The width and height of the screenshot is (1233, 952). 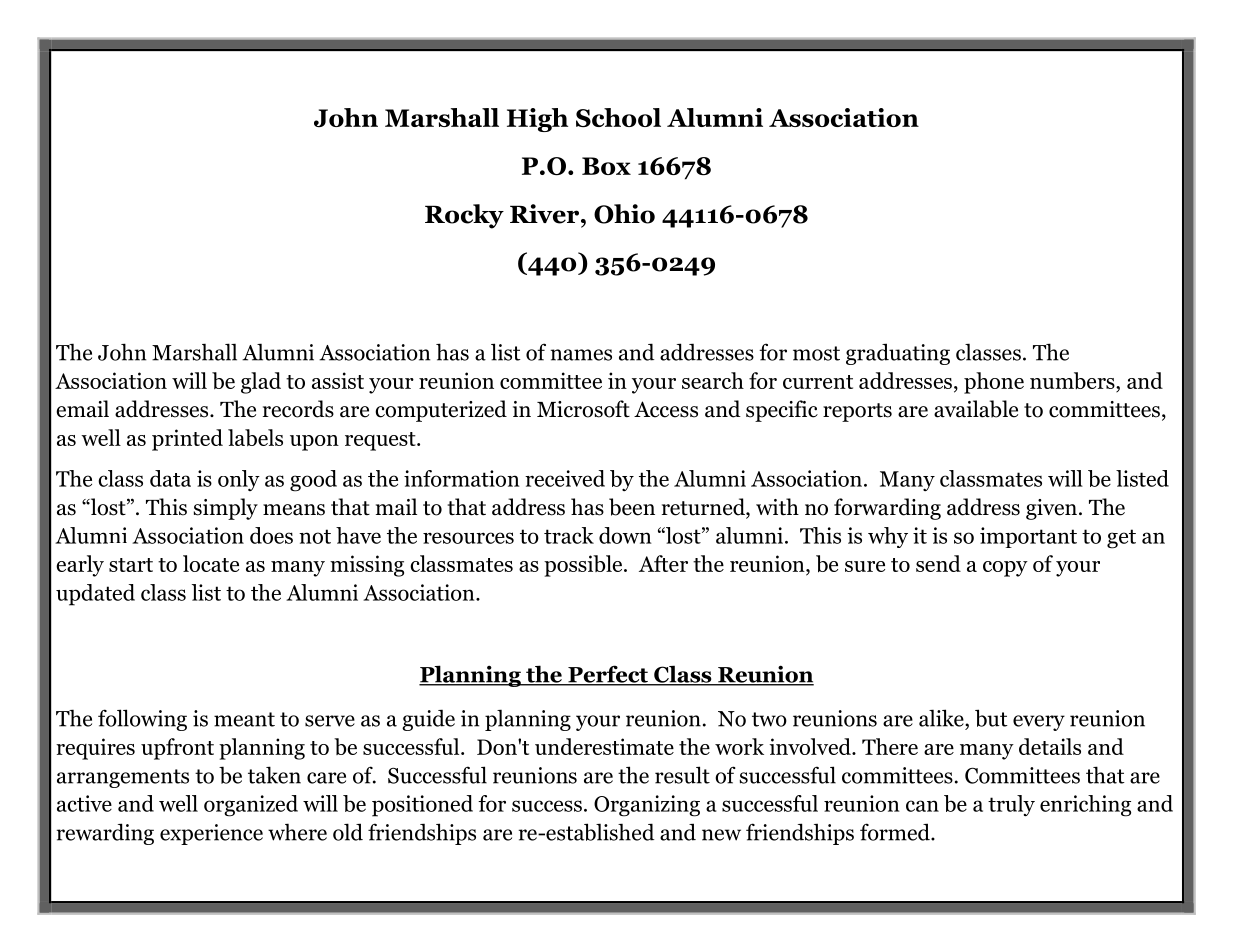 I want to click on data, so click(x=170, y=478).
